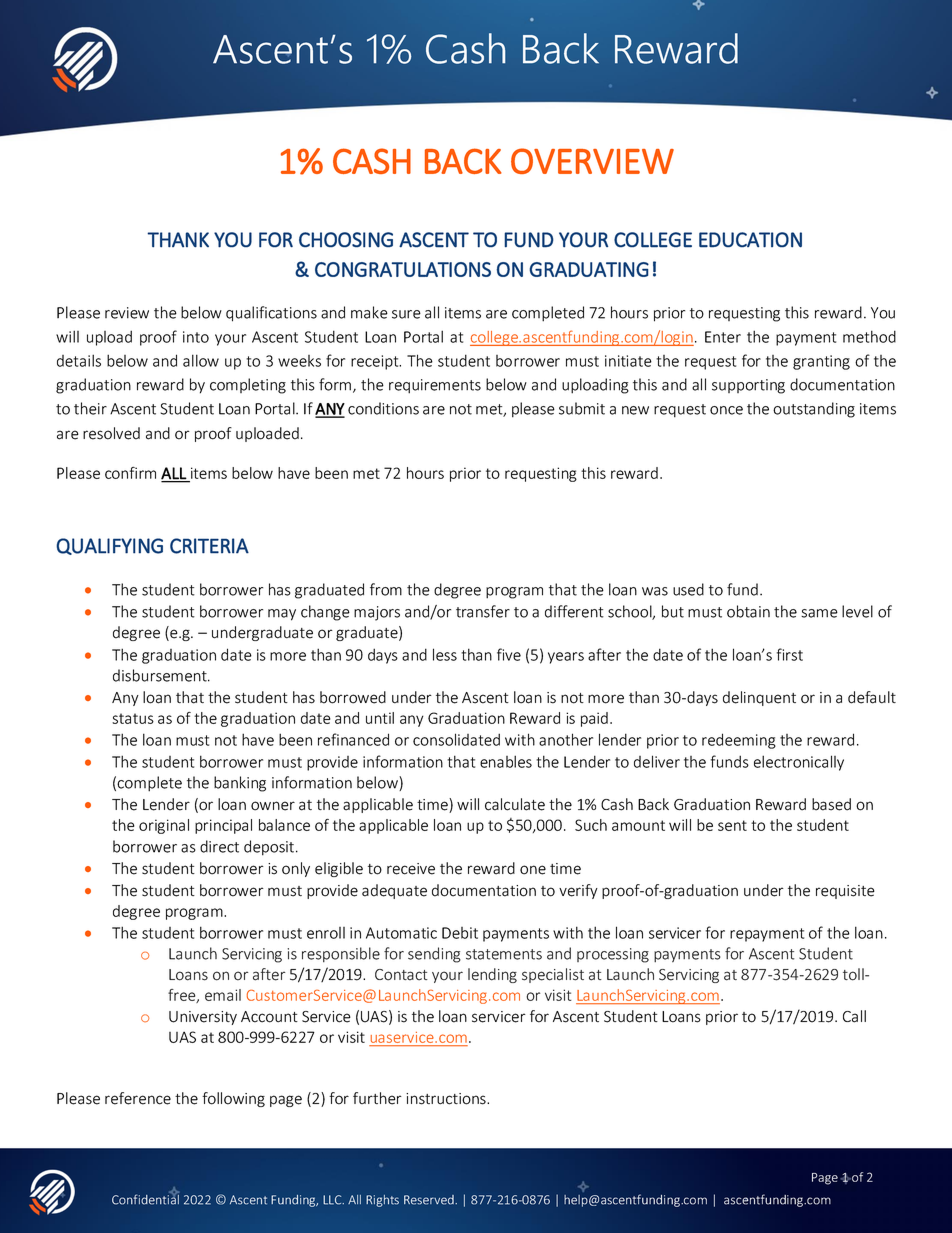  I want to click on status, so click(133, 718).
